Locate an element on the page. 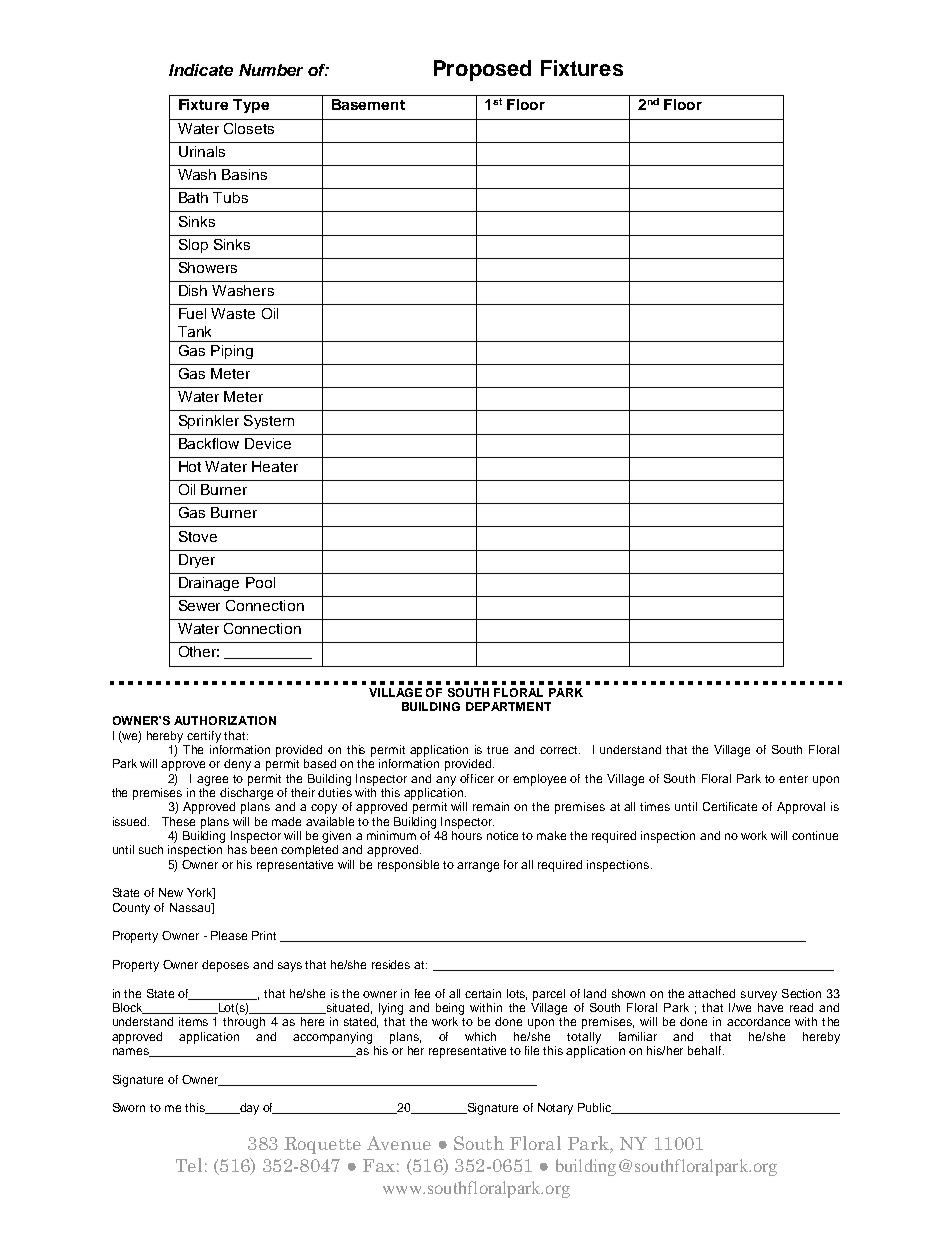 This page has width=952, height=1233. Certificate is located at coordinates (730, 806).
